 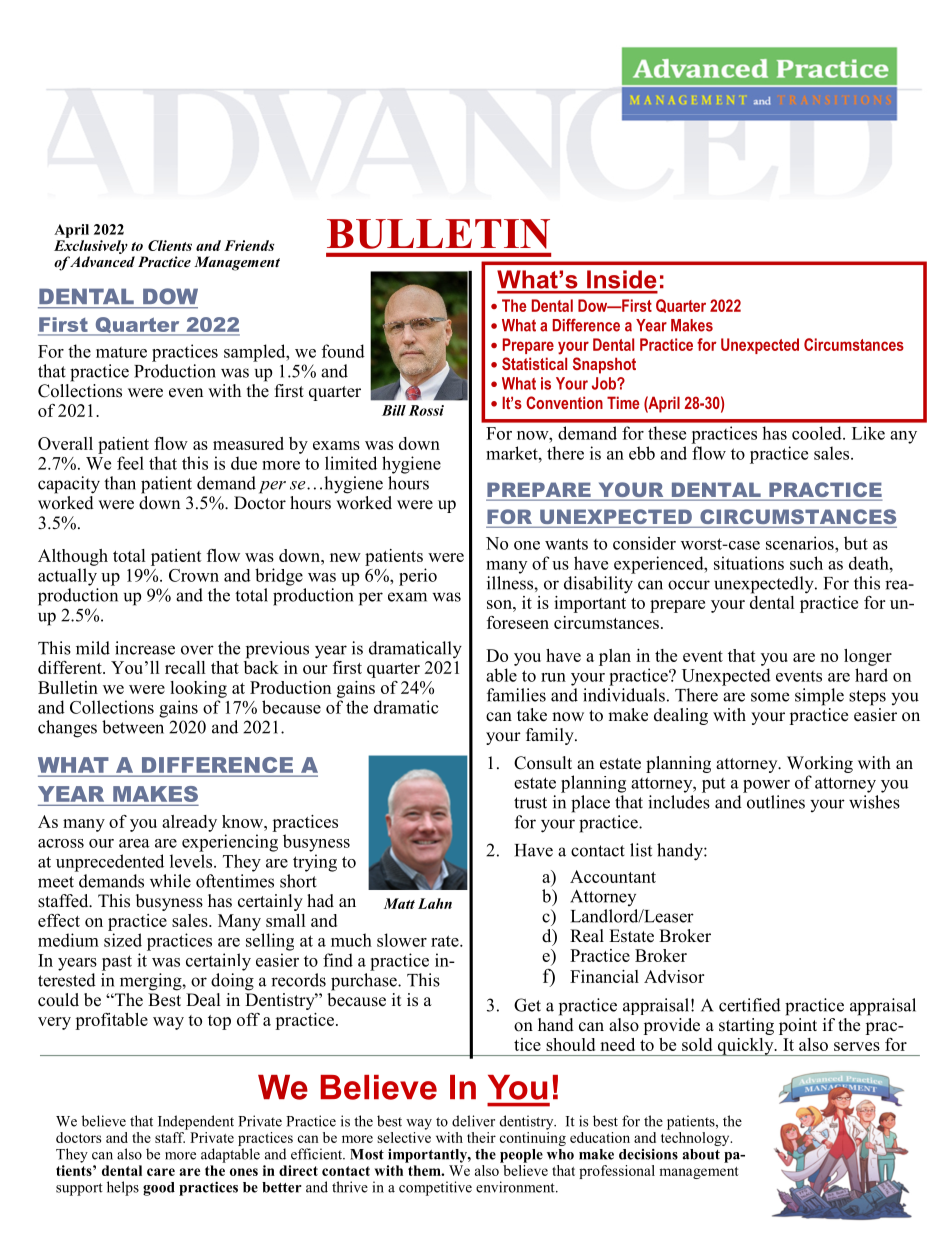 I want to click on sized, so click(x=123, y=940).
